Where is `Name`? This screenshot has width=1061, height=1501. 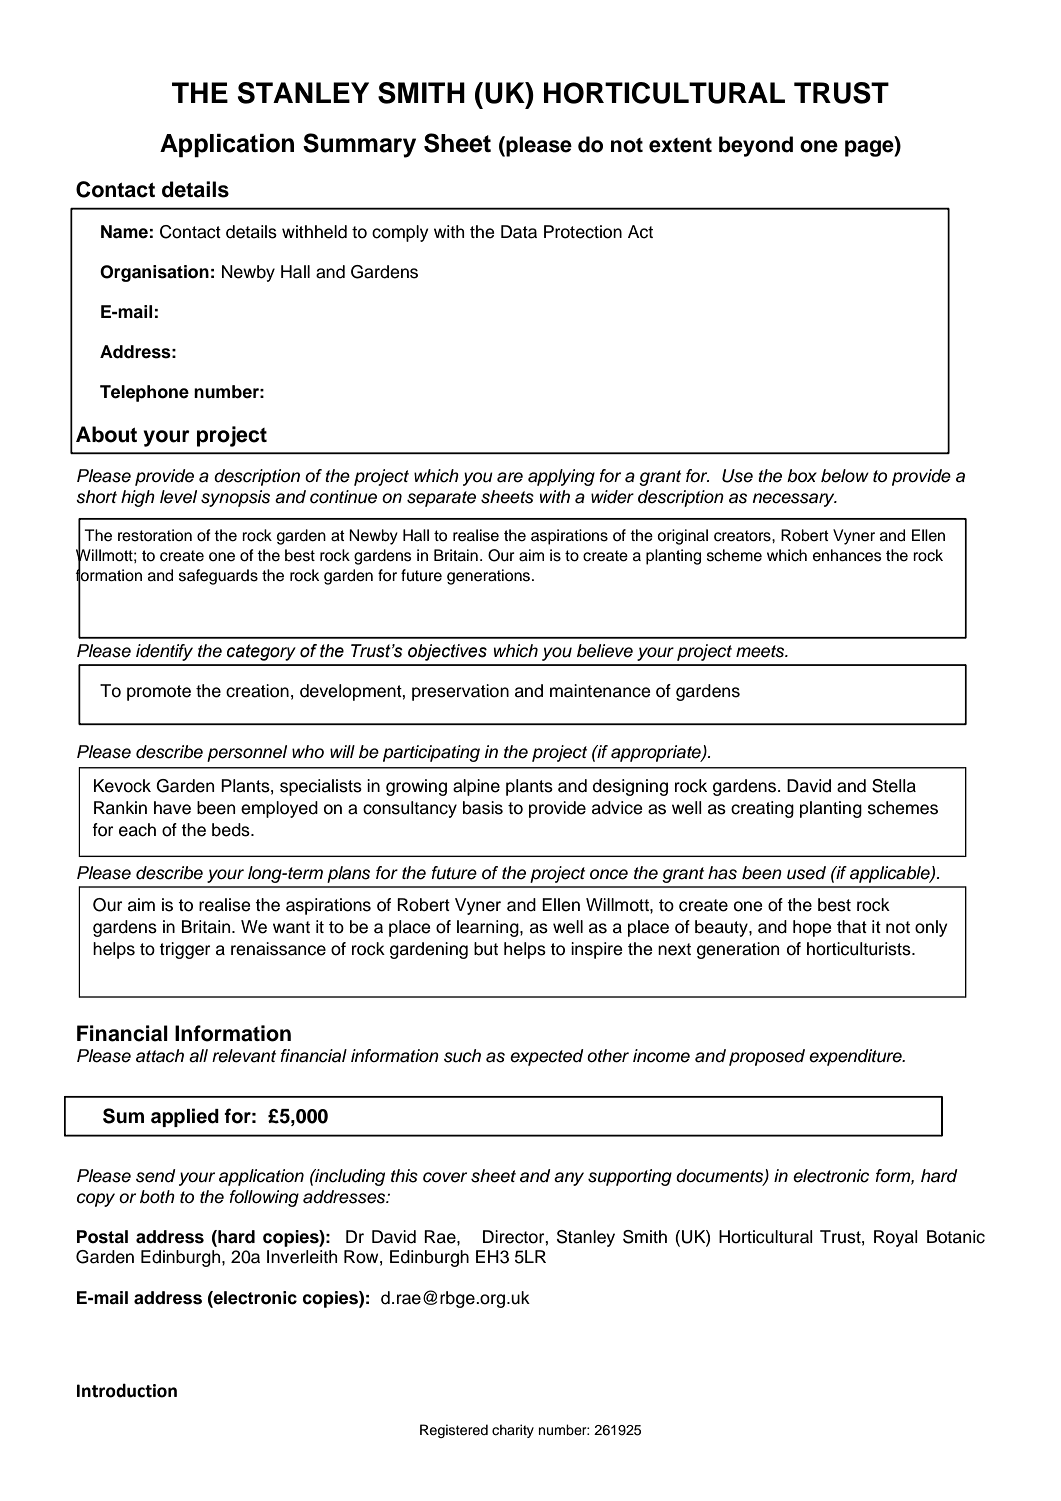 Name is located at coordinates (124, 232).
